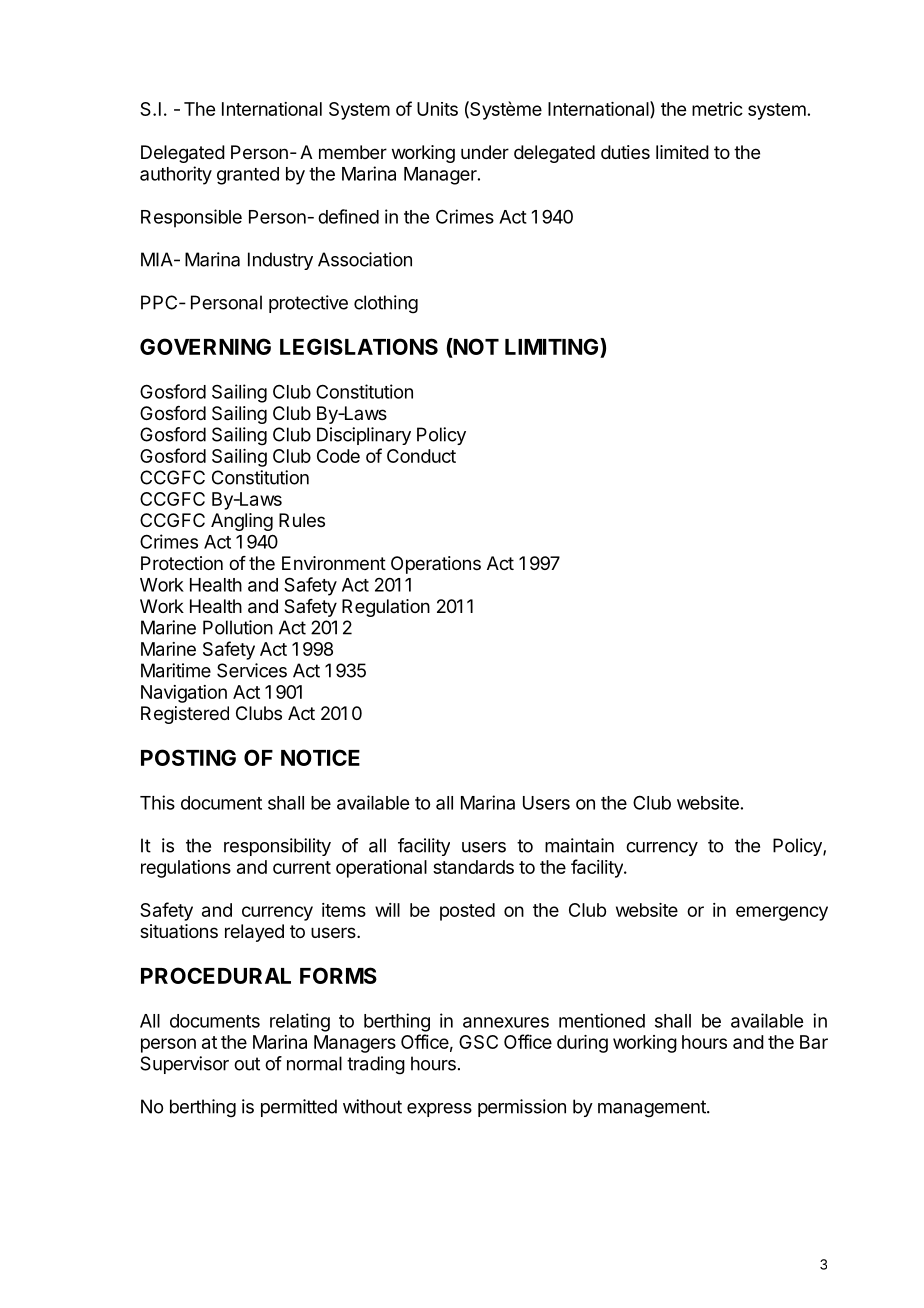  What do you see at coordinates (184, 1065) in the image?
I see `Supervisor` at bounding box center [184, 1065].
